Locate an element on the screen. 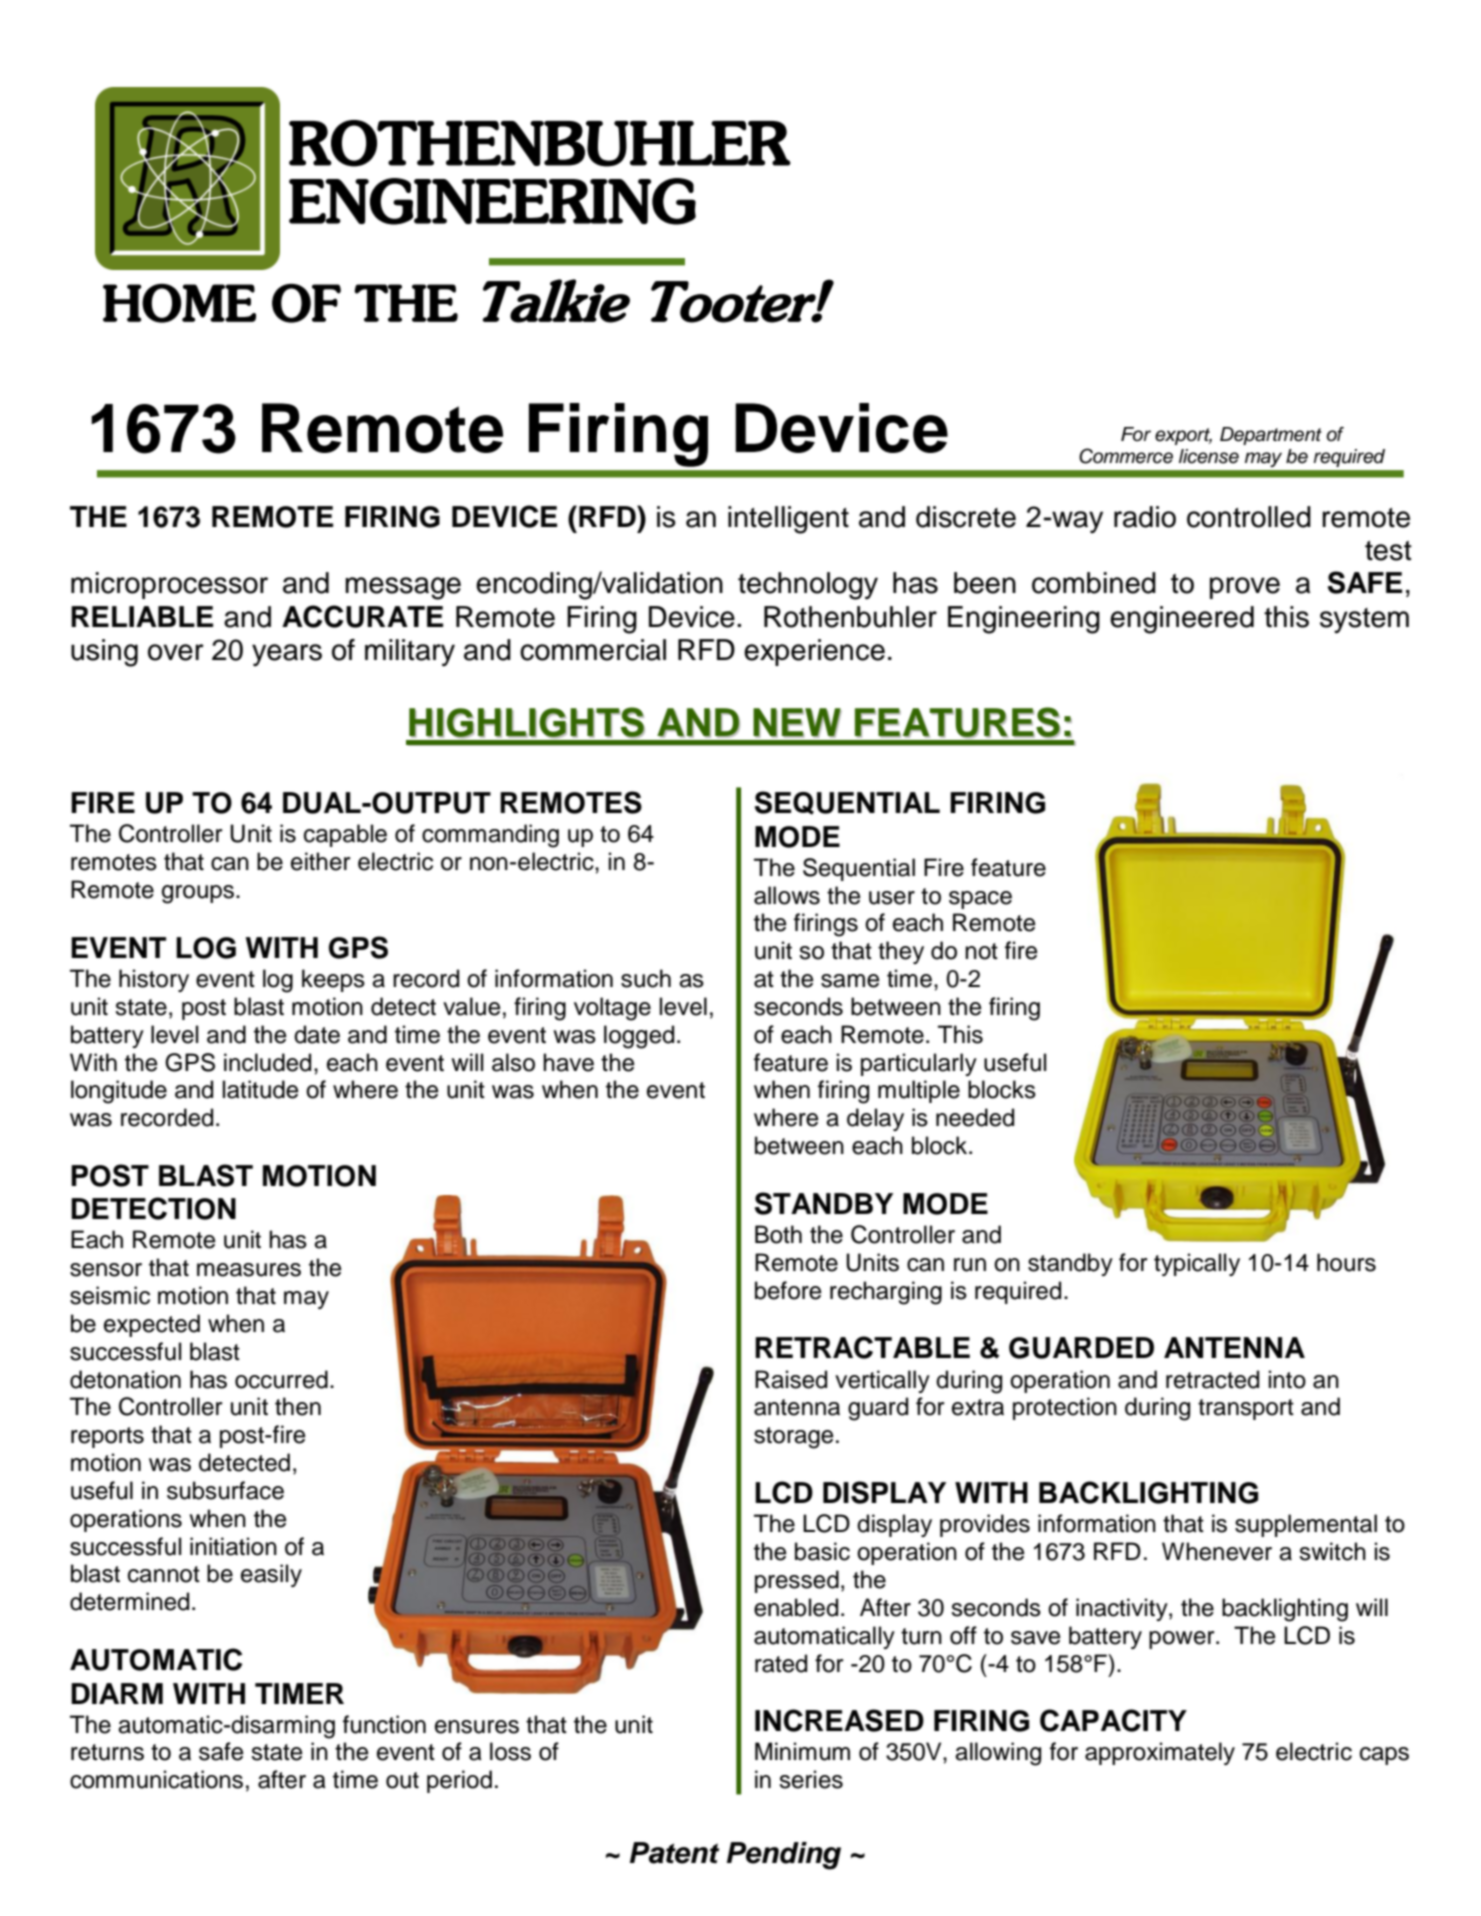  intelligent is located at coordinates (788, 520).
